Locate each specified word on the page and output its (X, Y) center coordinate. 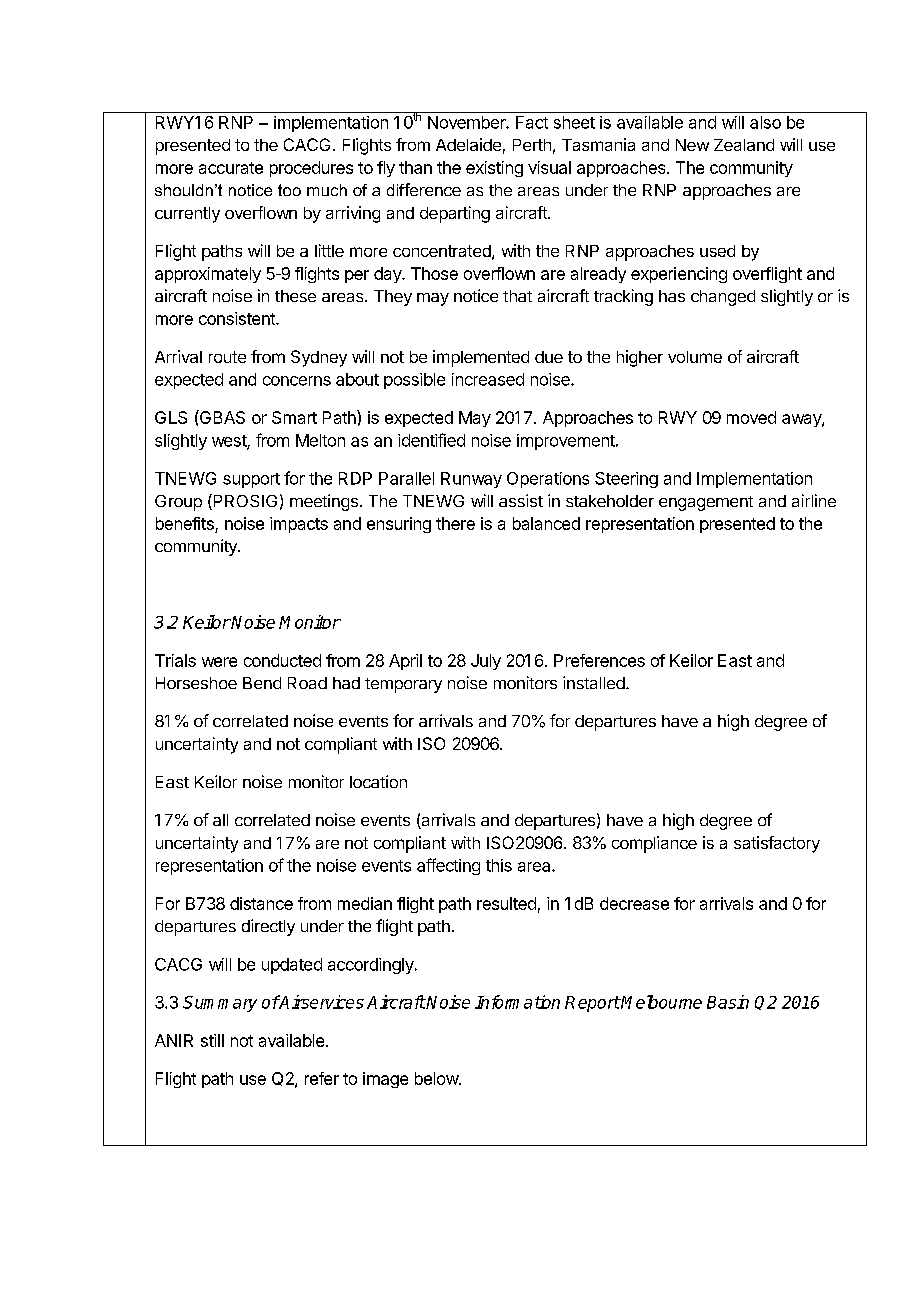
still (212, 1040)
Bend (262, 683)
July (486, 662)
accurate (231, 168)
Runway (471, 480)
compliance (654, 844)
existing (494, 169)
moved (751, 417)
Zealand (744, 145)
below (437, 1078)
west (230, 442)
